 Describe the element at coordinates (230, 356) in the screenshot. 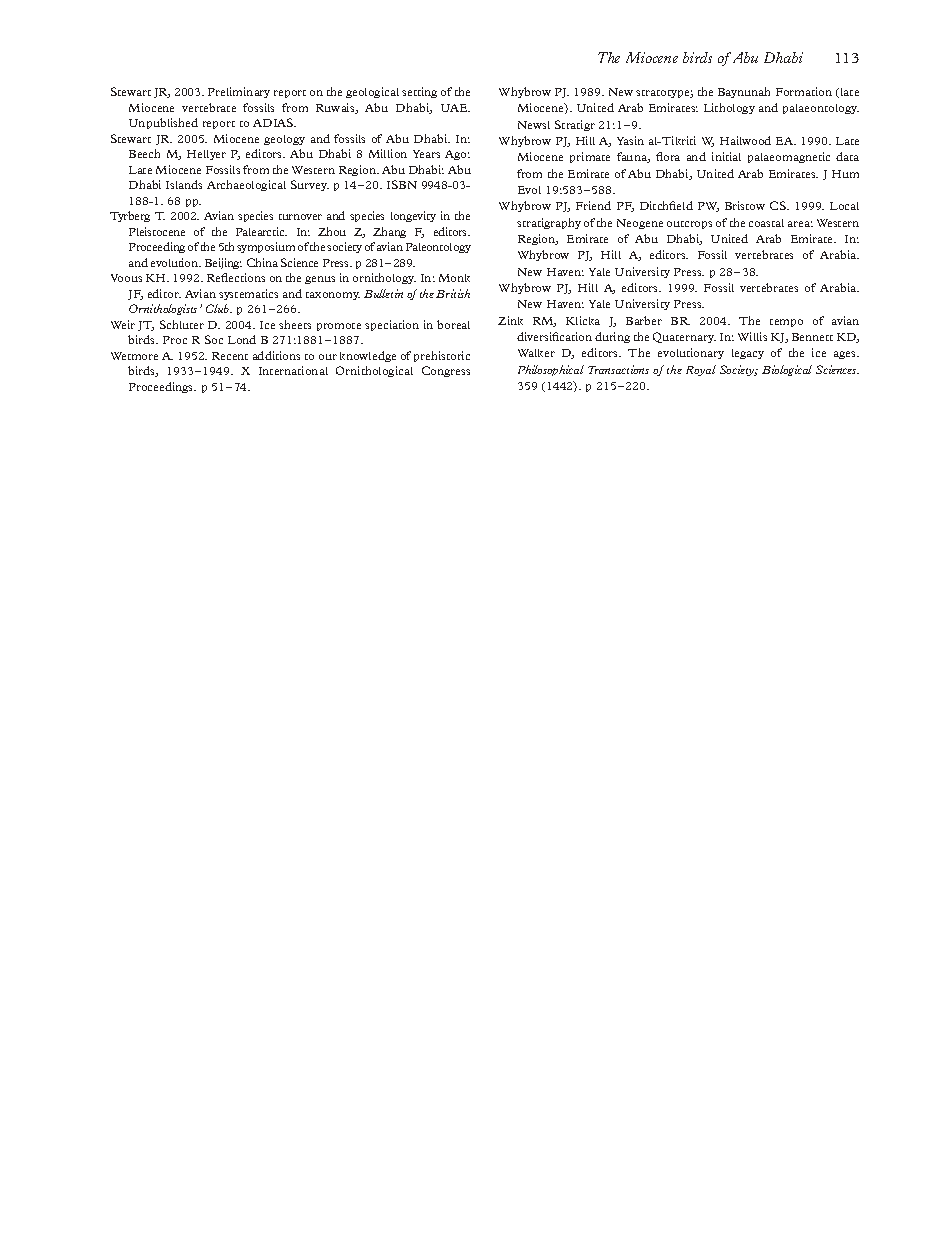

I see `Recent` at that location.
